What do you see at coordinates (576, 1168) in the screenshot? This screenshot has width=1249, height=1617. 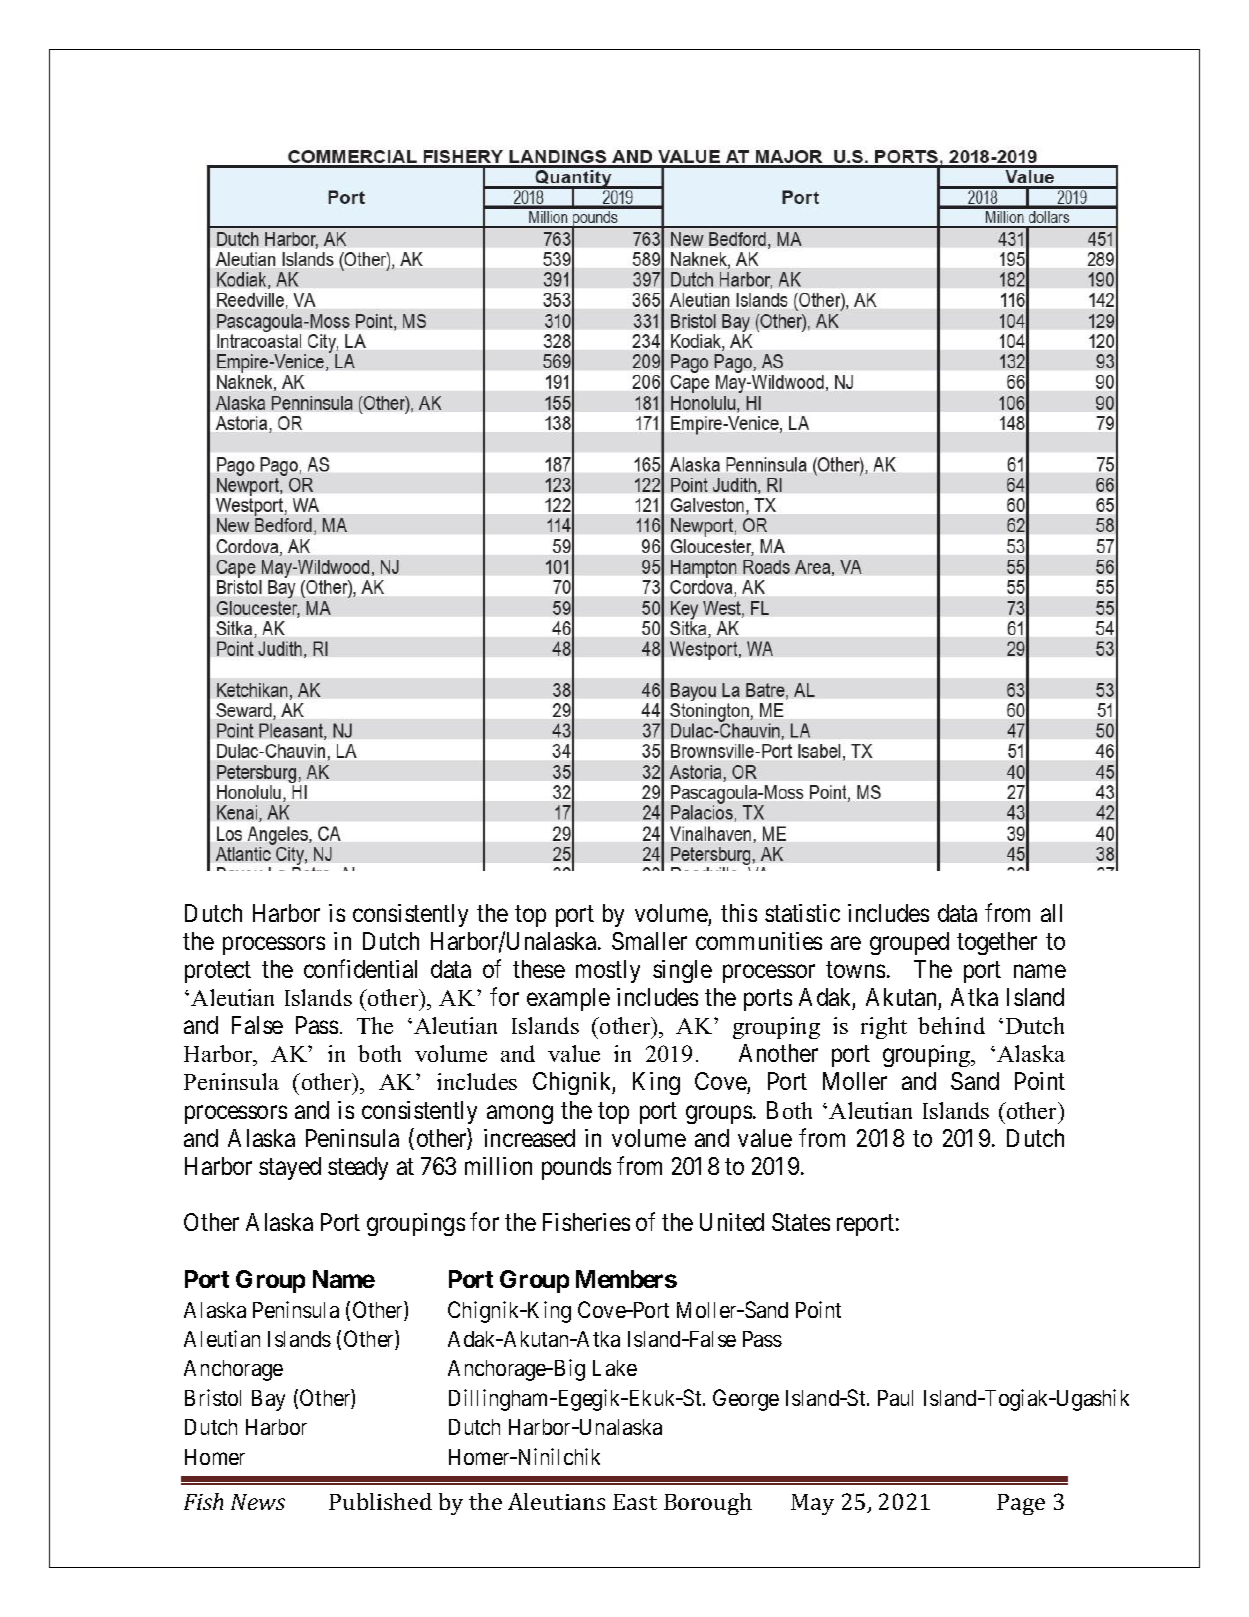 I see `pounds` at bounding box center [576, 1168].
